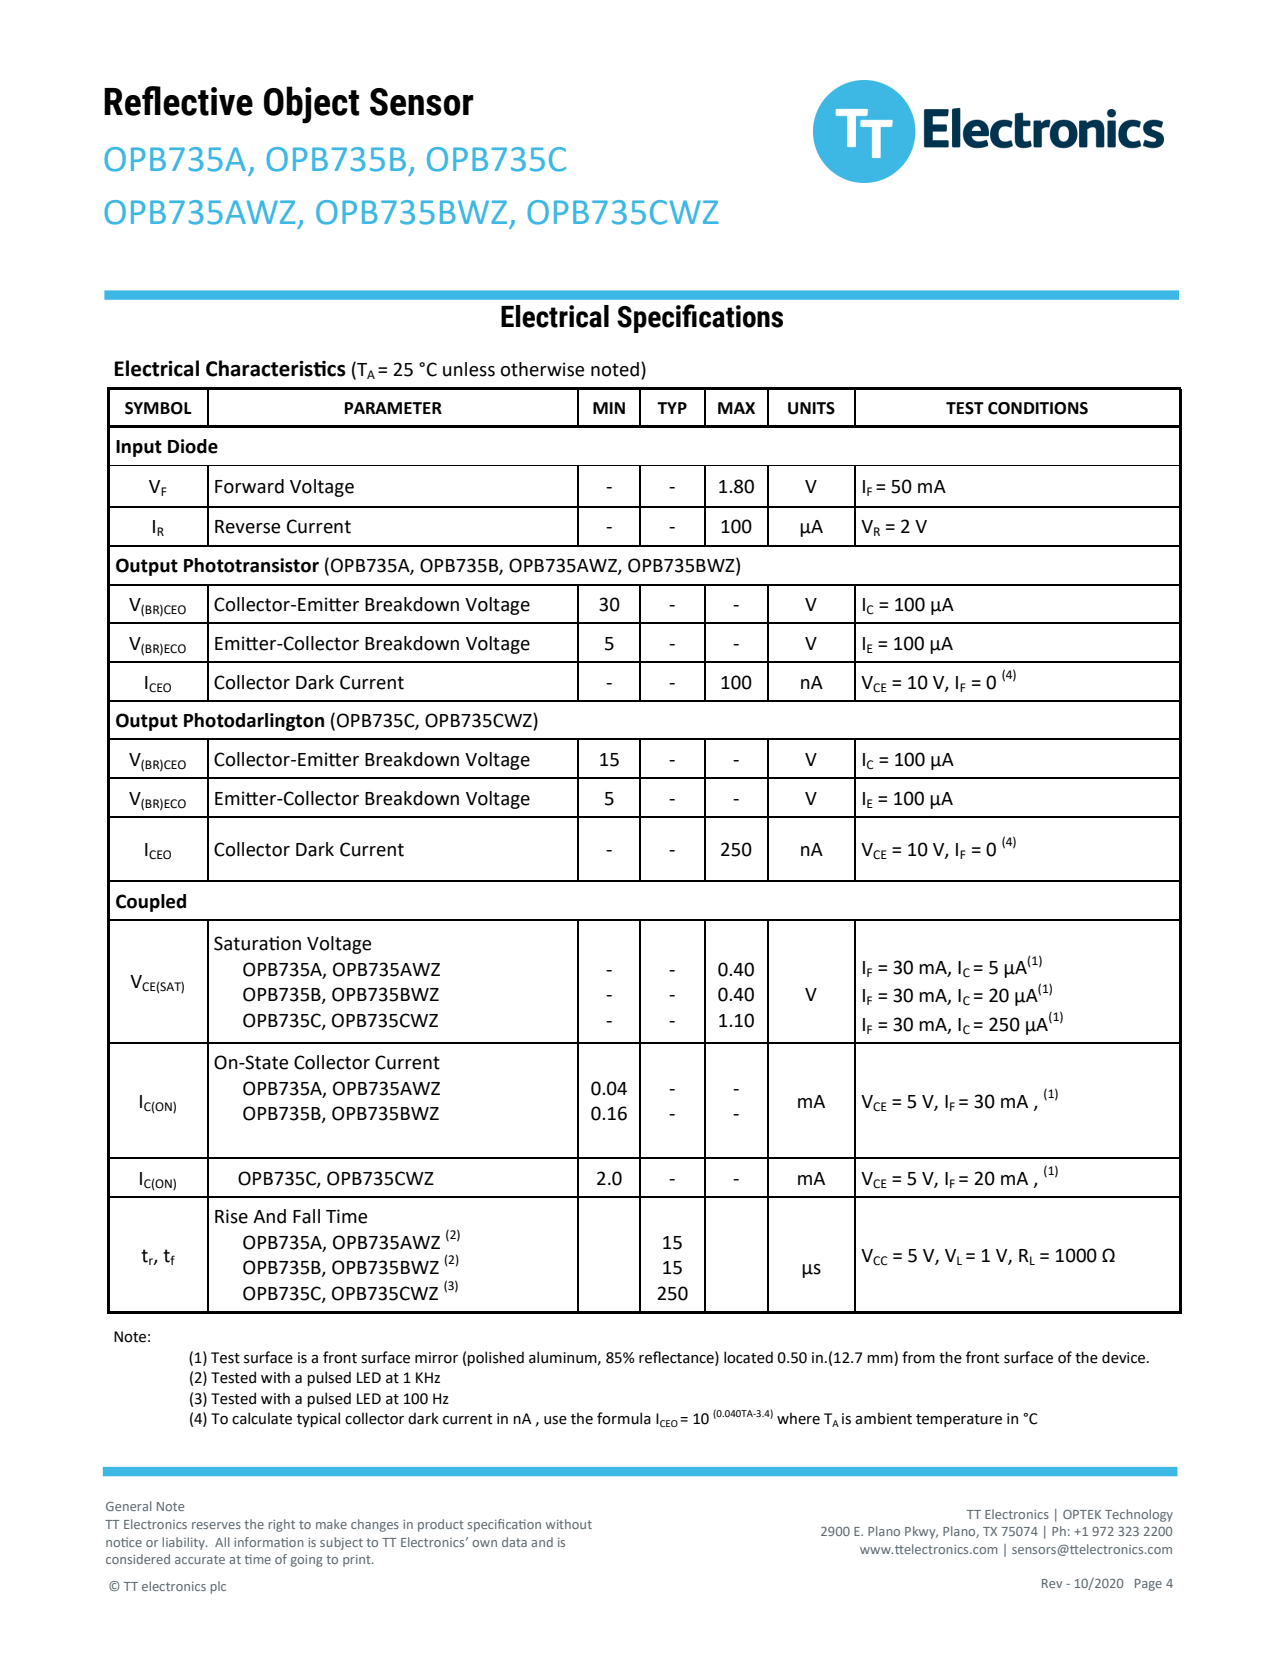 This document has width=1282, height=1658. What do you see at coordinates (736, 408) in the document?
I see `MAX` at bounding box center [736, 408].
